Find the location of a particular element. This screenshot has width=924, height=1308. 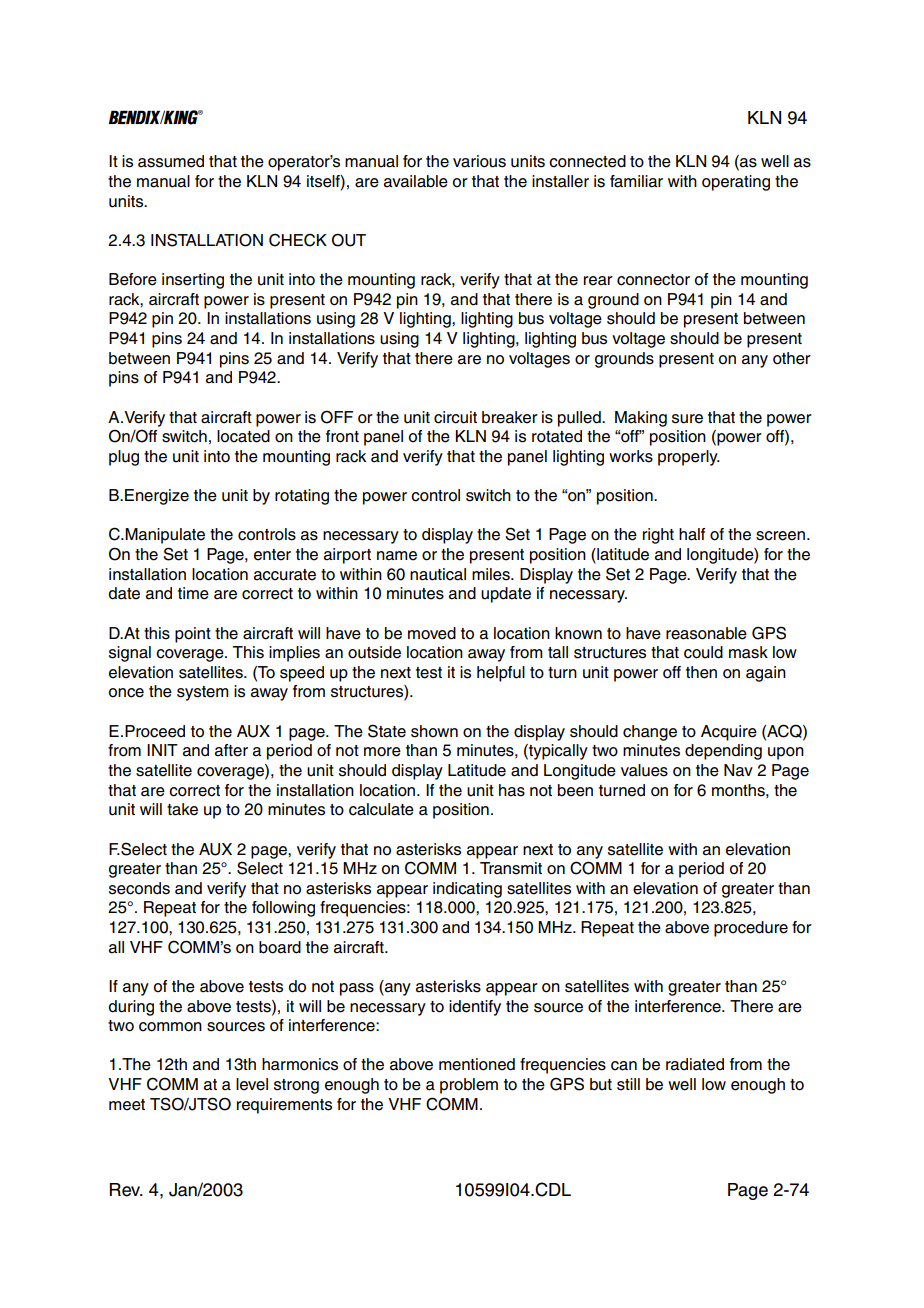

seconds is located at coordinates (139, 888).
